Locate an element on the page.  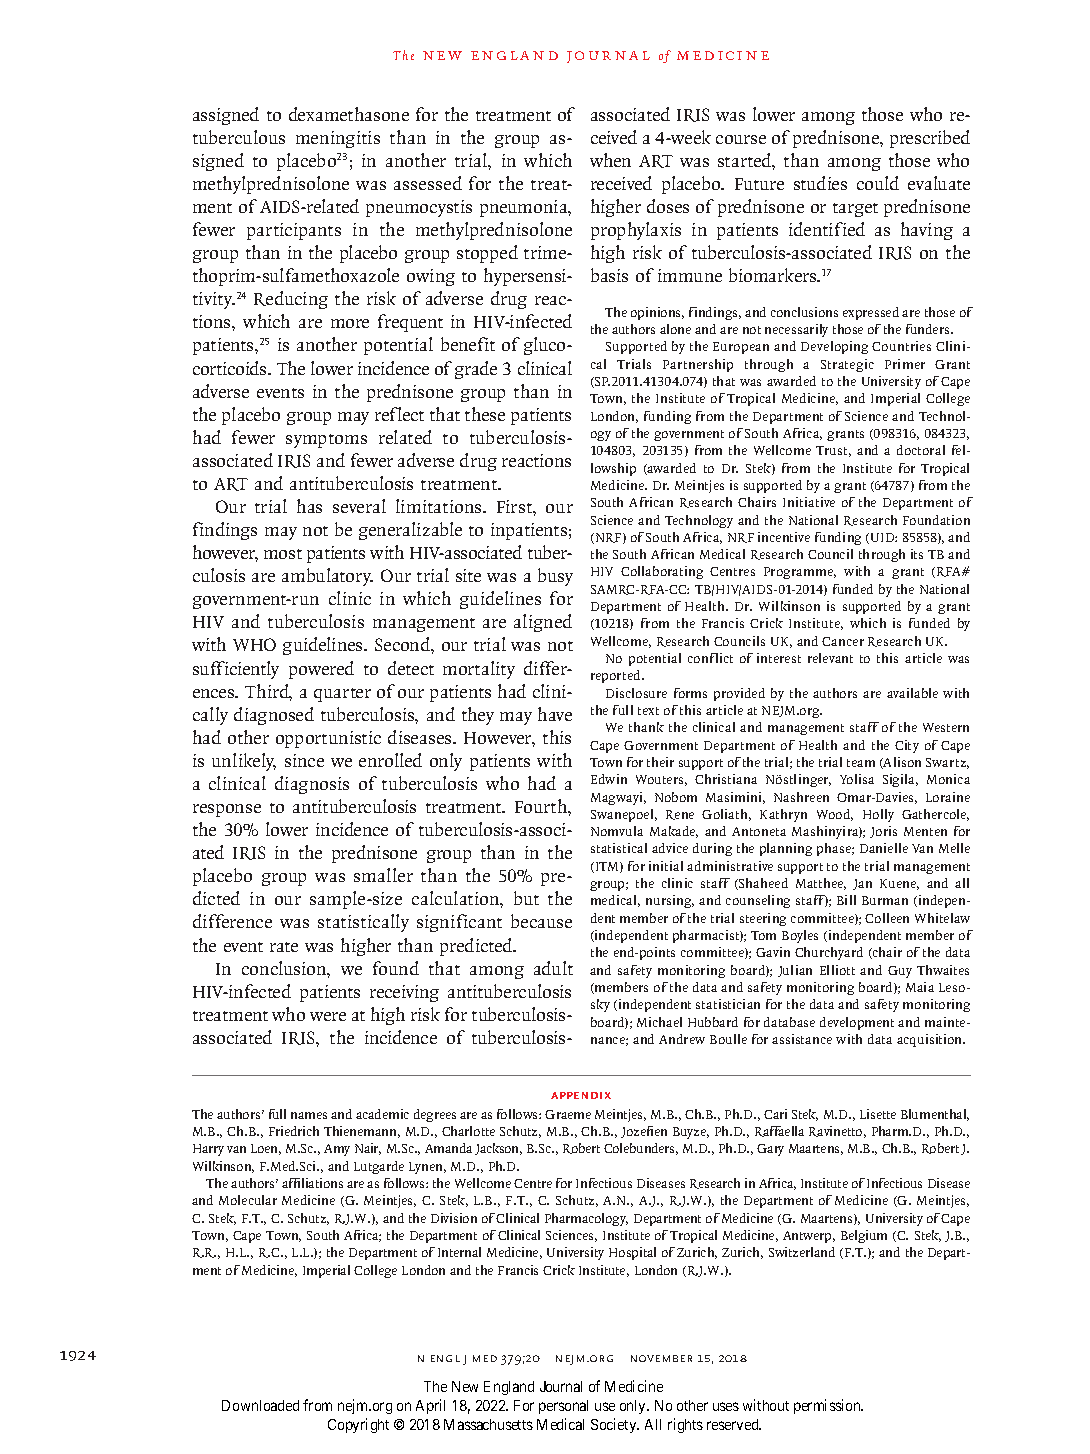
Jan is located at coordinates (862, 884).
